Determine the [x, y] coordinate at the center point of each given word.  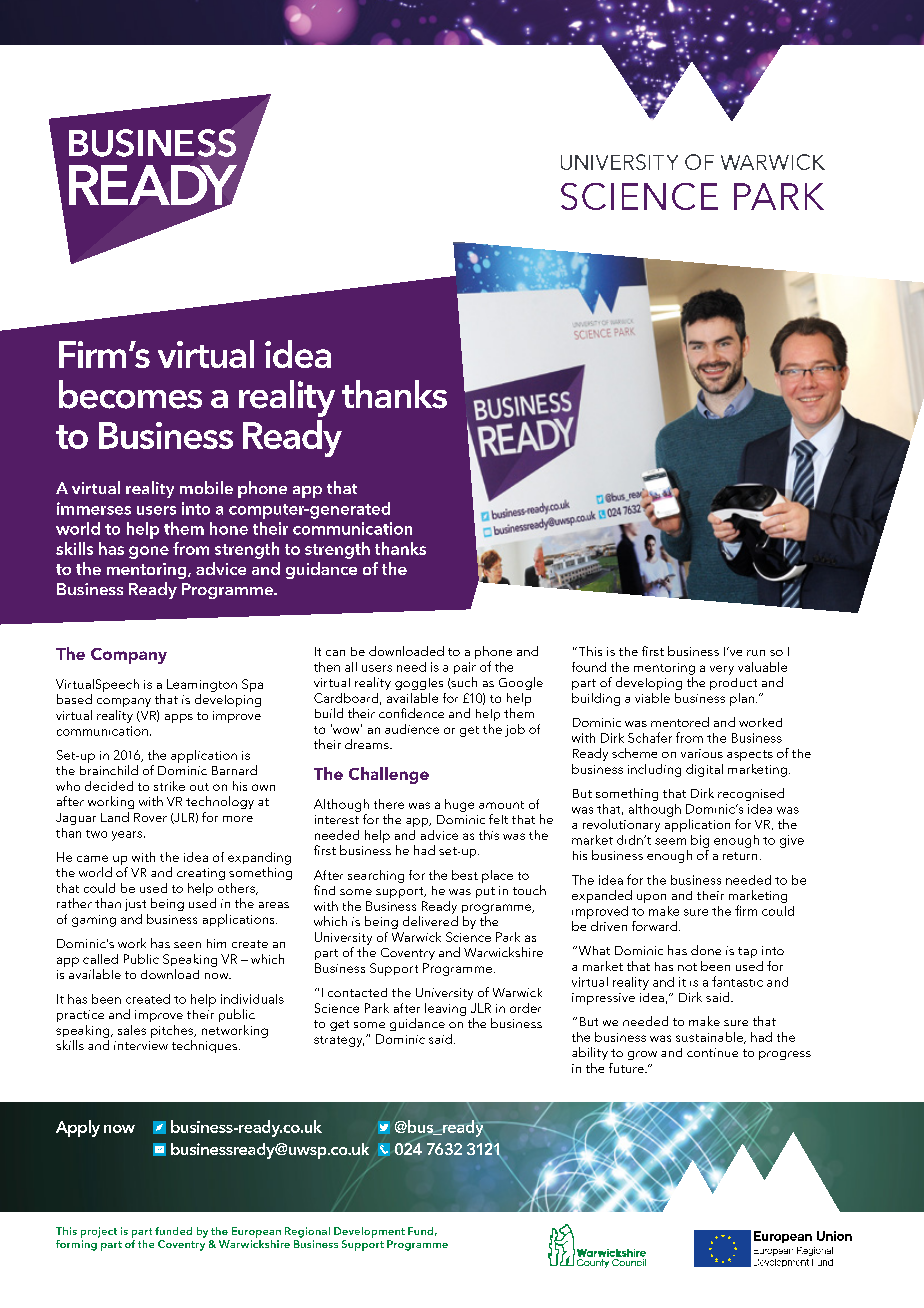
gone [149, 552]
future [627, 1068]
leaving [445, 1009]
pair [465, 668]
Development [369, 1232]
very [722, 670]
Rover [150, 817]
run [756, 653]
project [99, 1232]
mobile [206, 487]
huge [459, 805]
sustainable [710, 1038]
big [700, 841]
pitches [173, 1031]
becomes [130, 394]
